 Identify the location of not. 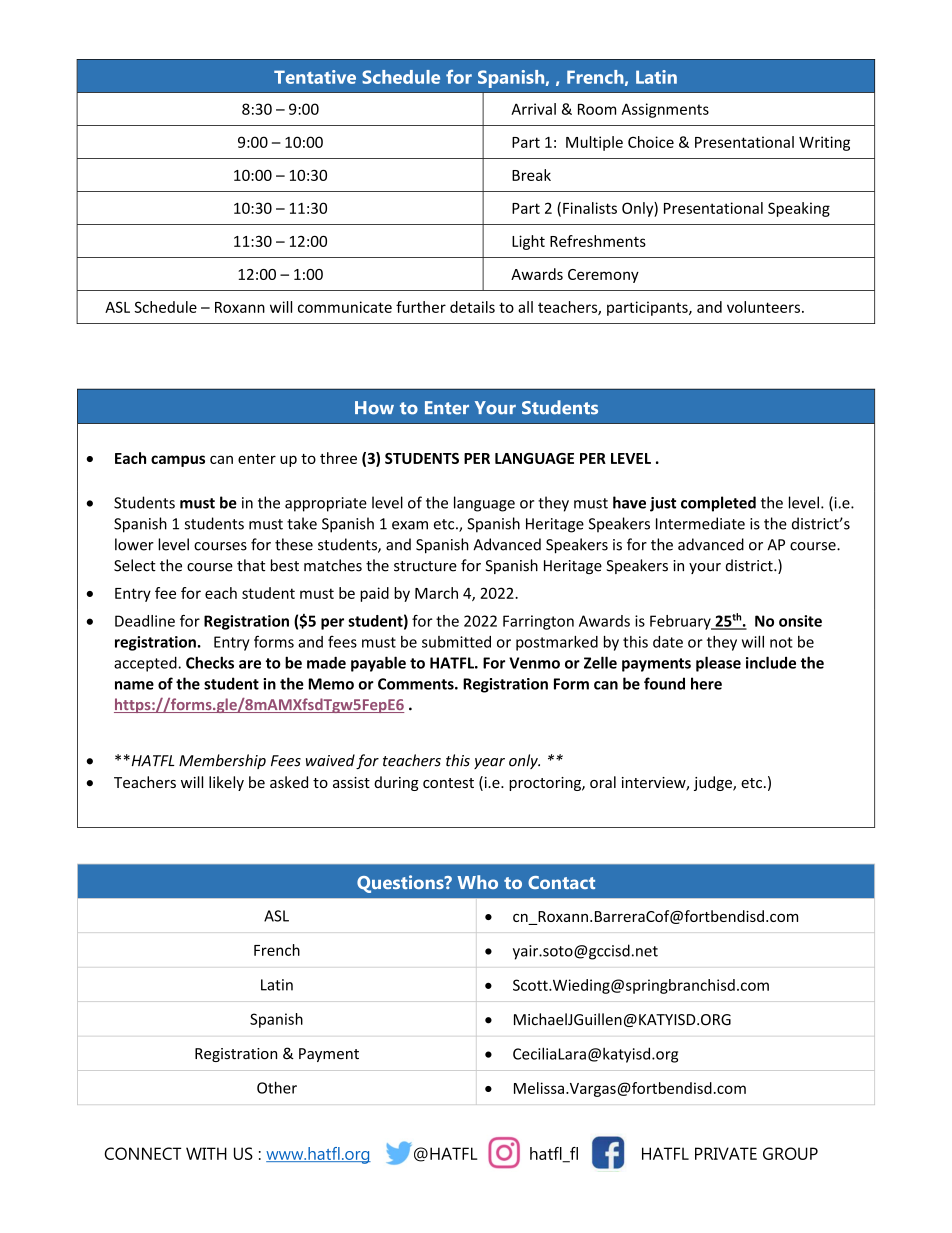
(781, 642).
